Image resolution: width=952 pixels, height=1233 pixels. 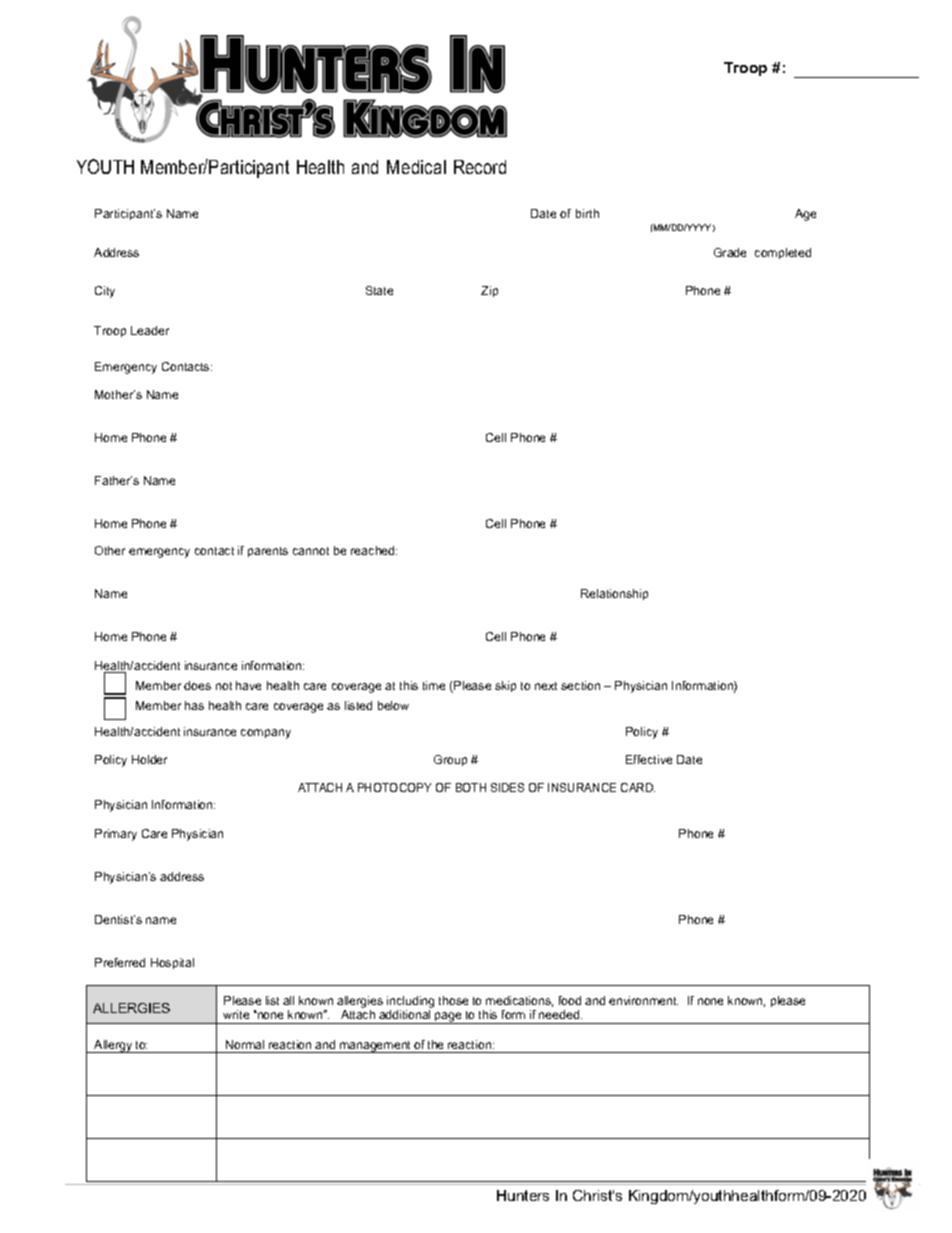 What do you see at coordinates (523, 1195) in the document?
I see `Hunters` at bounding box center [523, 1195].
